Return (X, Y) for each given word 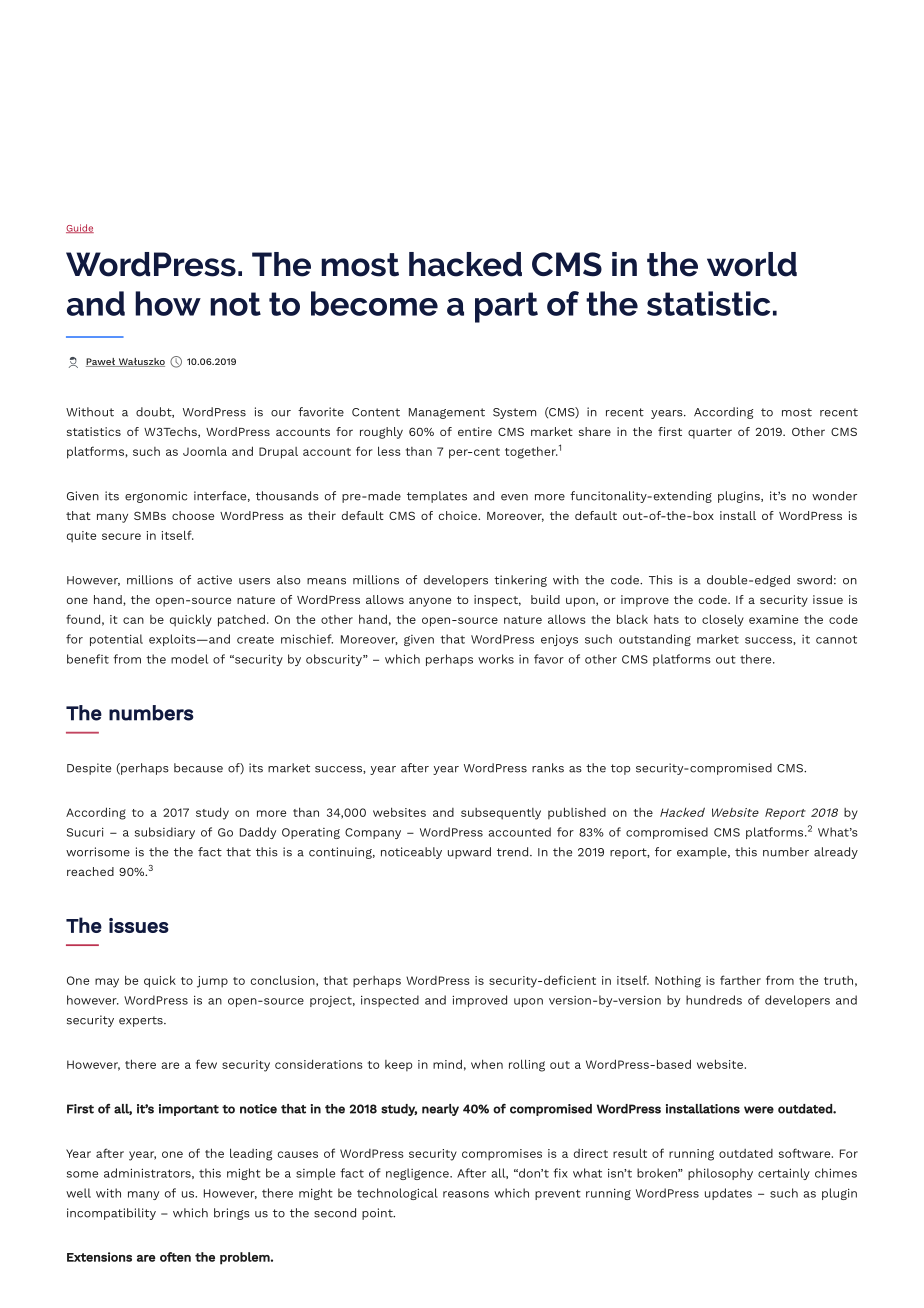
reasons (466, 1194)
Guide (80, 228)
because (198, 768)
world (752, 264)
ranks (548, 768)
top (620, 769)
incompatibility (111, 1214)
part (506, 307)
